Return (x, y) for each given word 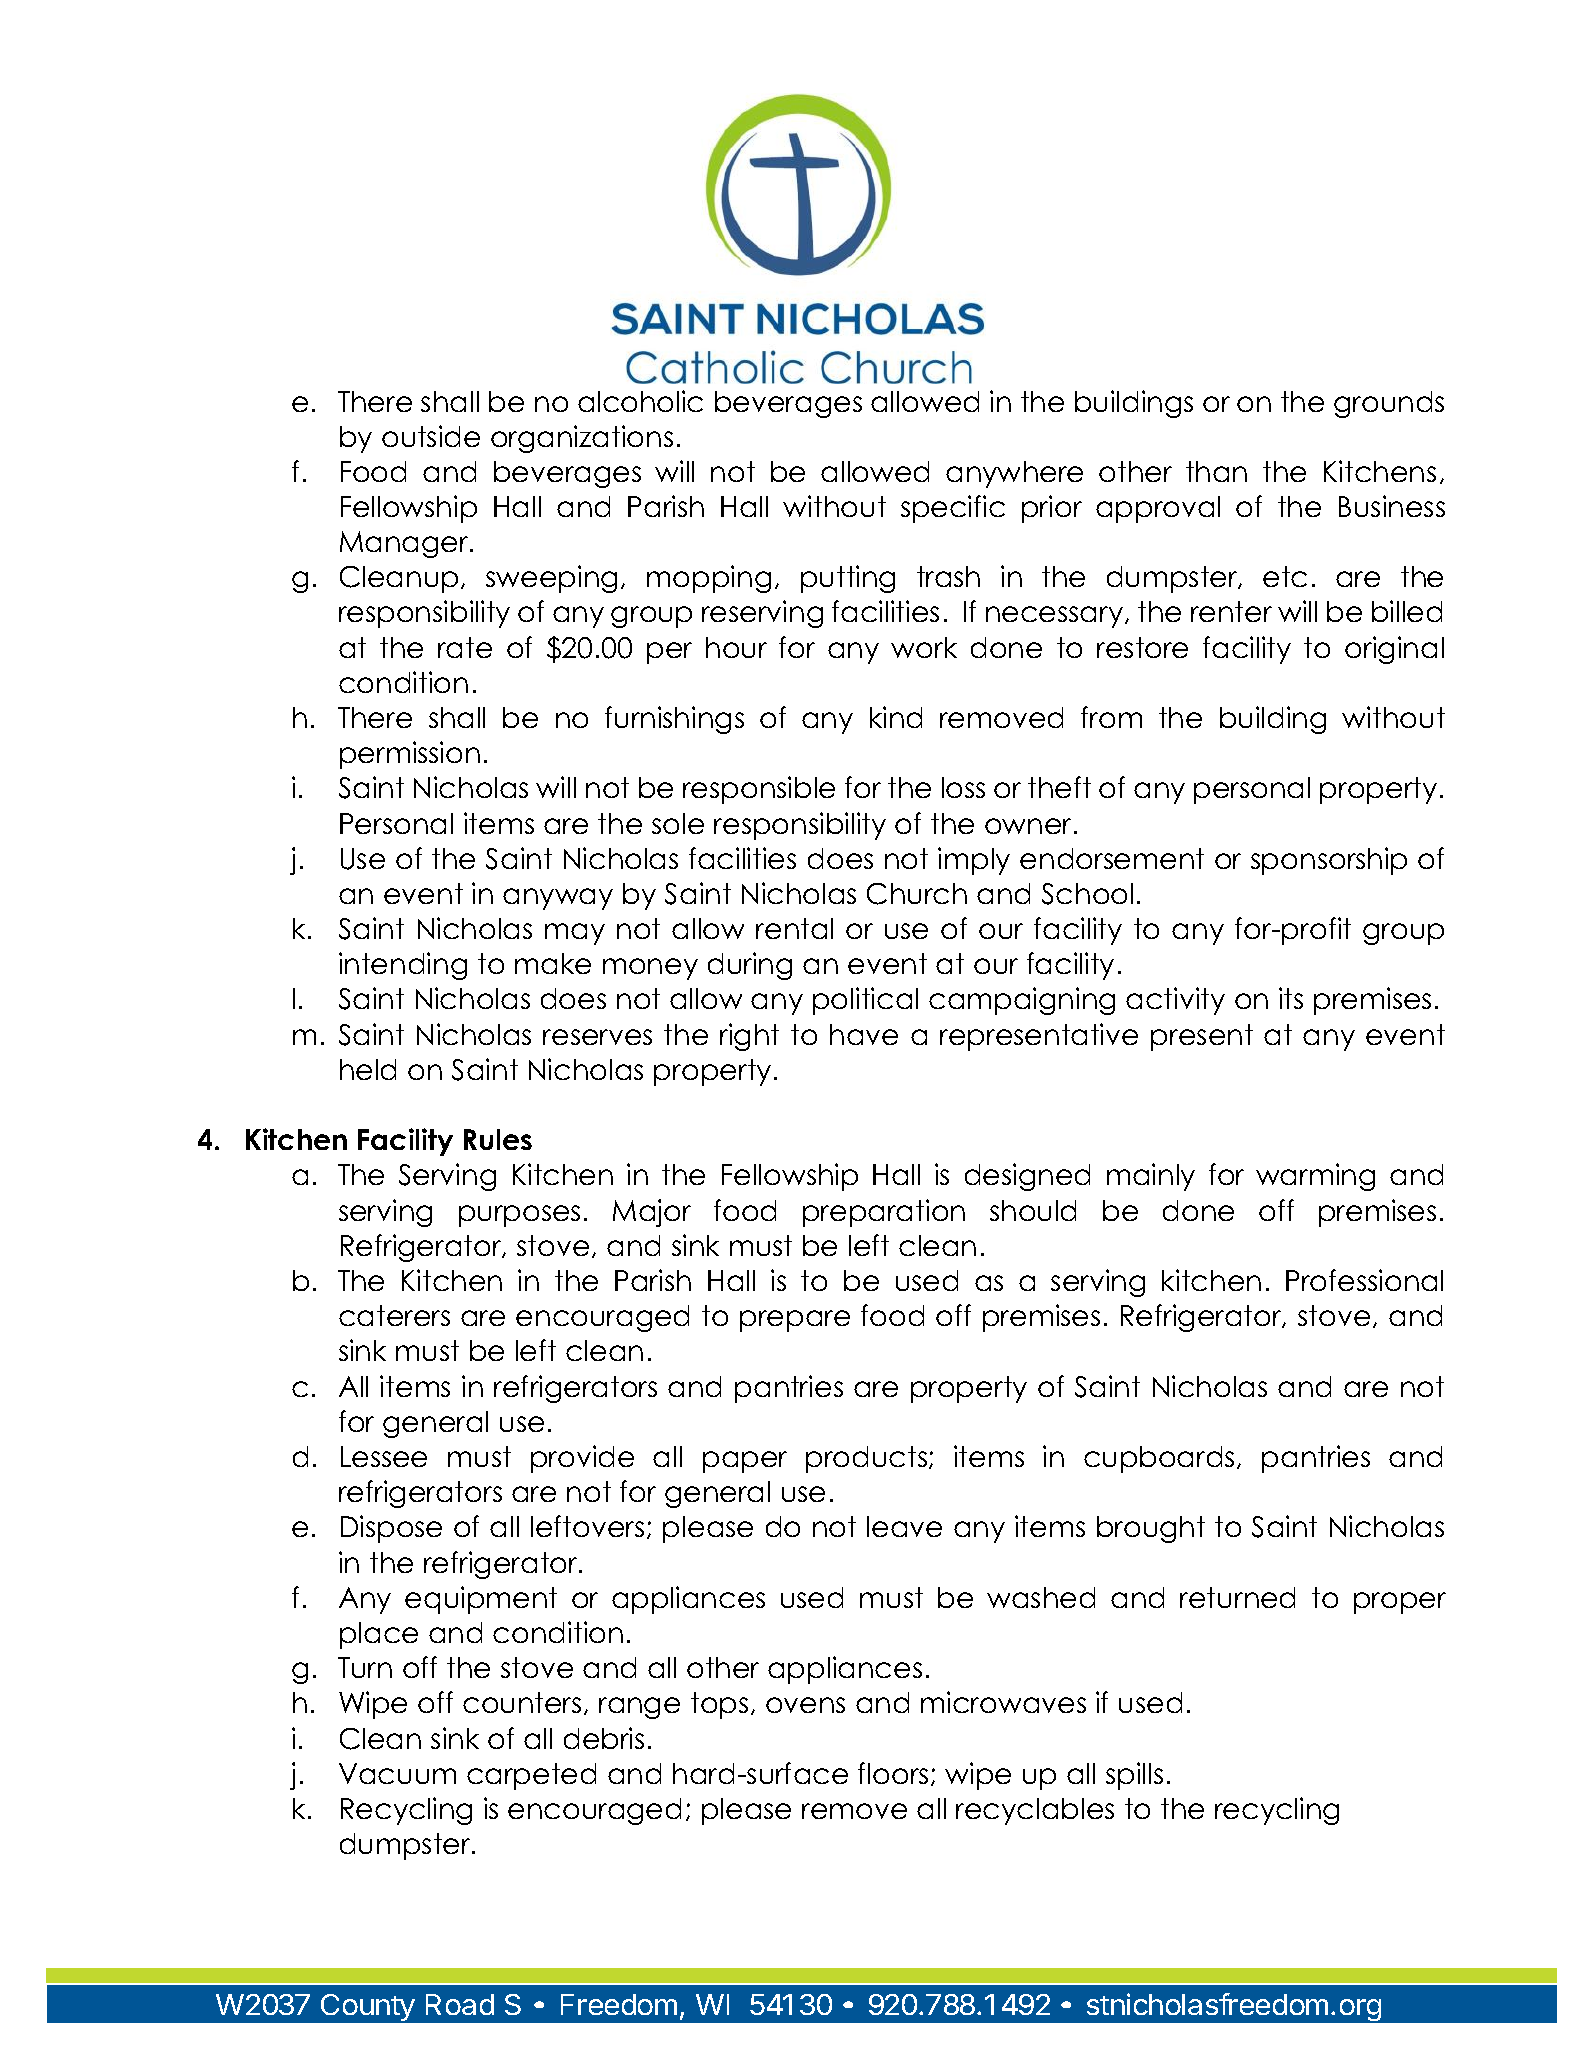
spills (1134, 1776)
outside (431, 436)
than (1216, 471)
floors (893, 1773)
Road (460, 2004)
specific (953, 509)
